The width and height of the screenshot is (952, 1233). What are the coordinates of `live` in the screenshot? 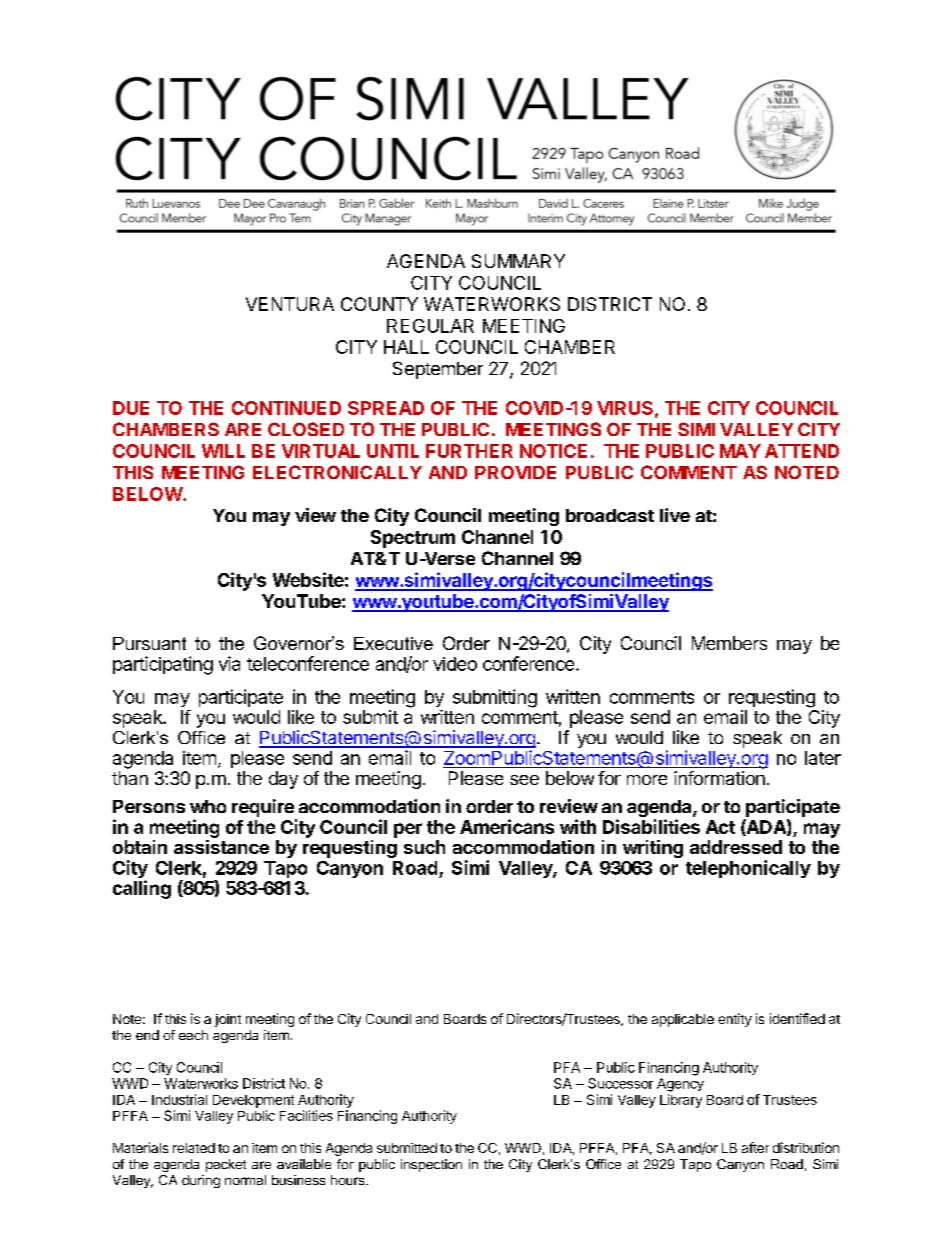 It's located at (675, 515).
